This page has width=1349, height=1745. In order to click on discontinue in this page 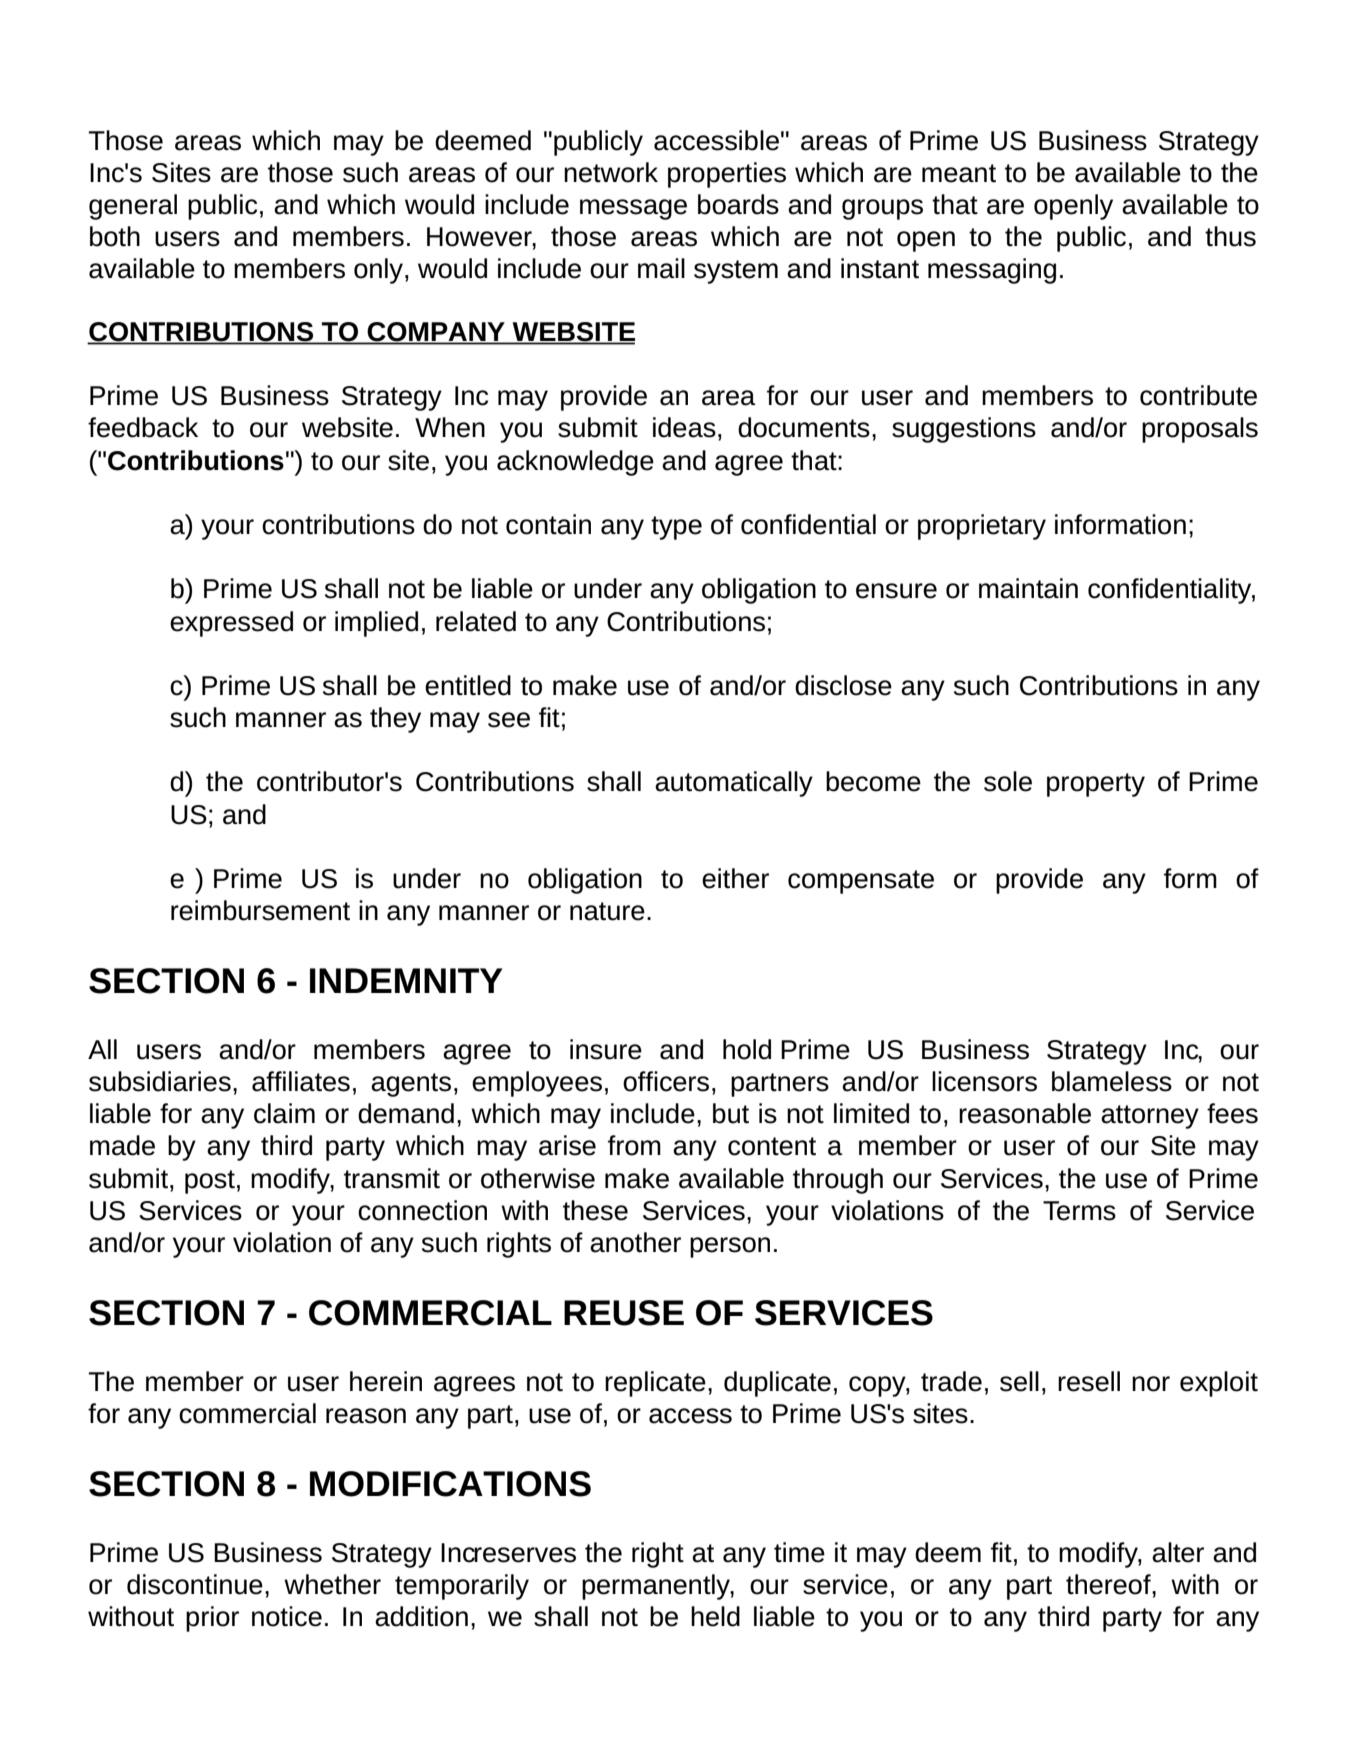, I will do `click(195, 1584)`.
